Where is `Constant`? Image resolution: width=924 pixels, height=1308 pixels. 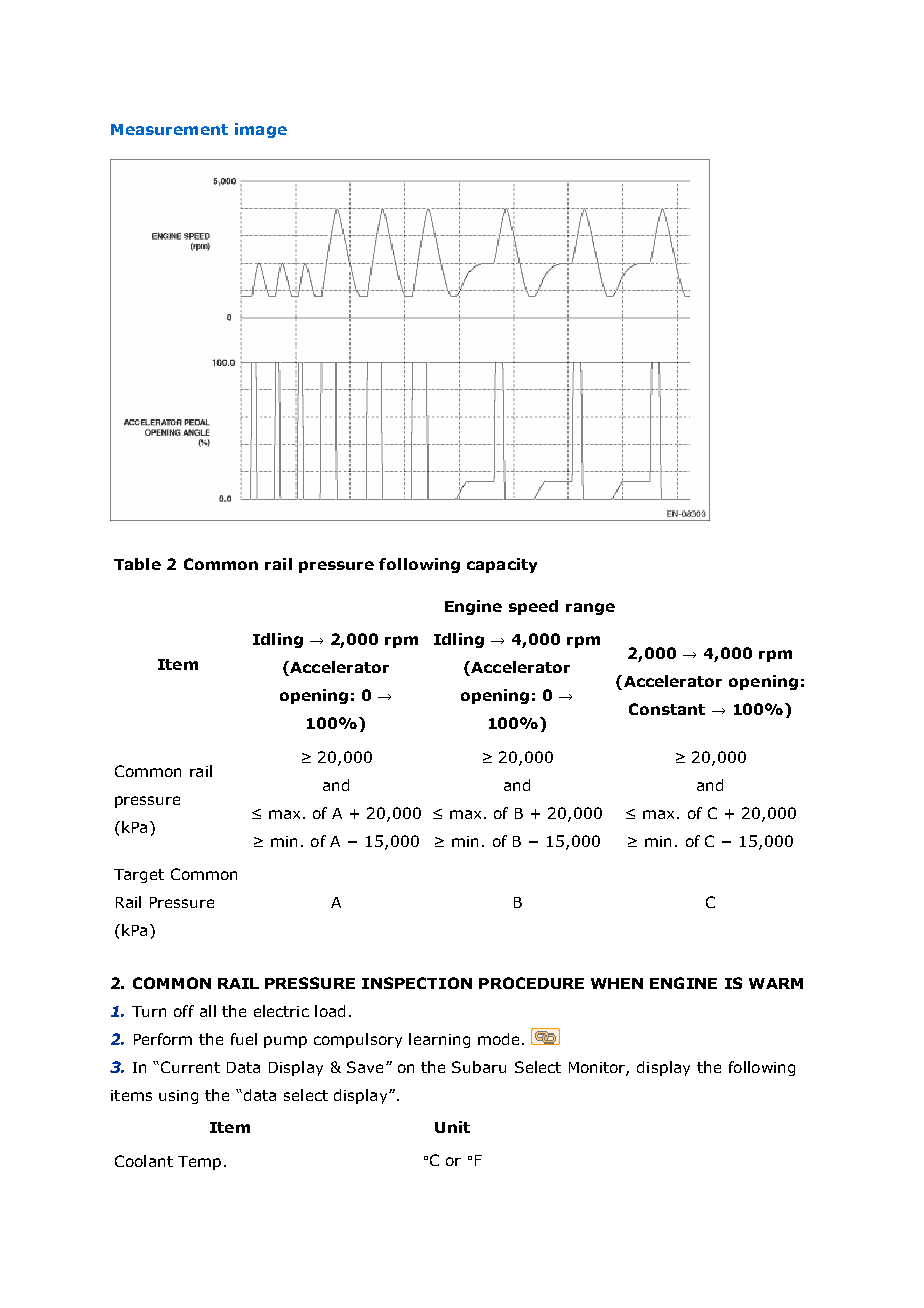 Constant is located at coordinates (667, 709).
